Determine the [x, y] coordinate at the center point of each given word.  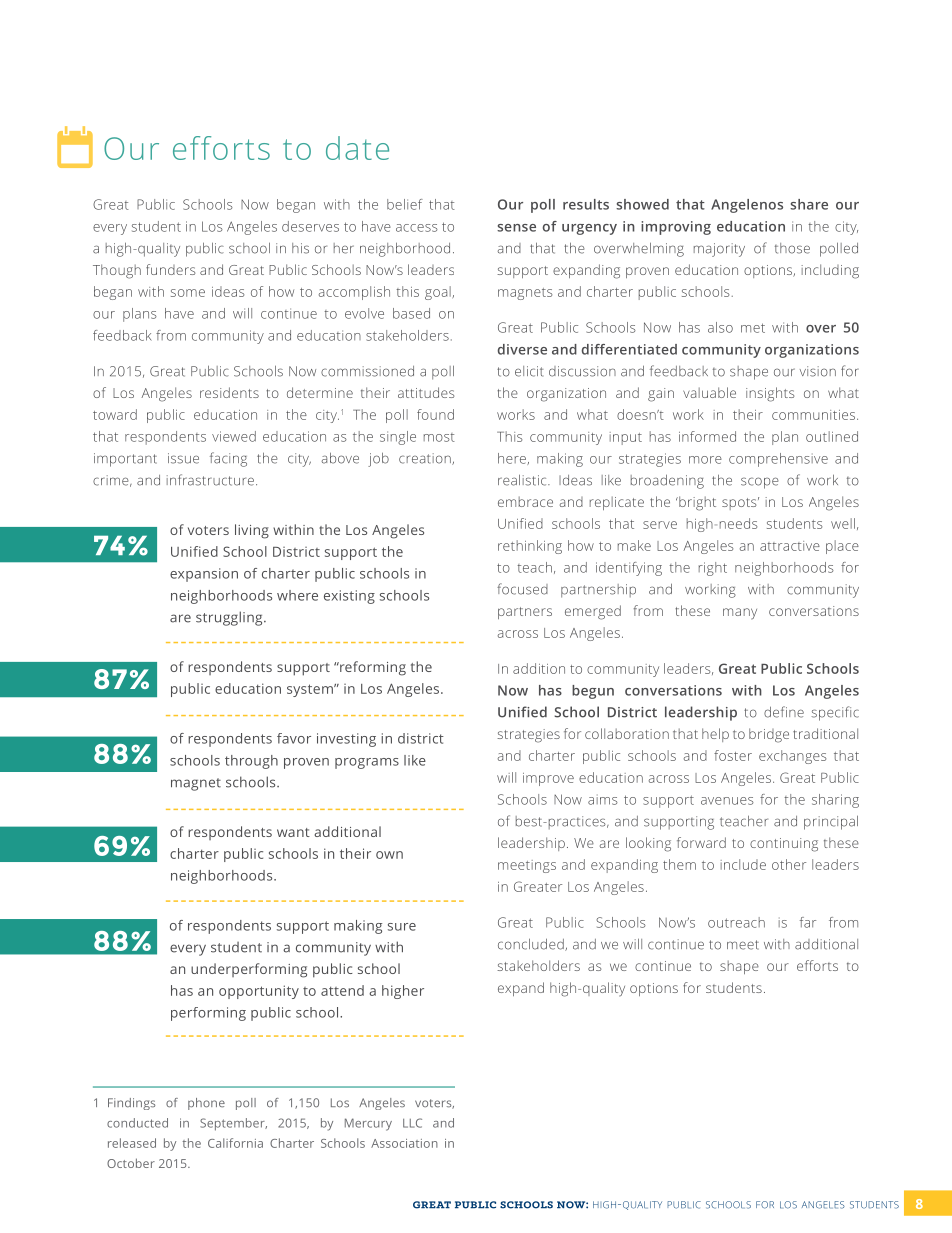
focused [522, 589]
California [235, 1143]
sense [516, 228]
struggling [230, 618]
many [740, 614]
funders [170, 269]
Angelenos [747, 206]
